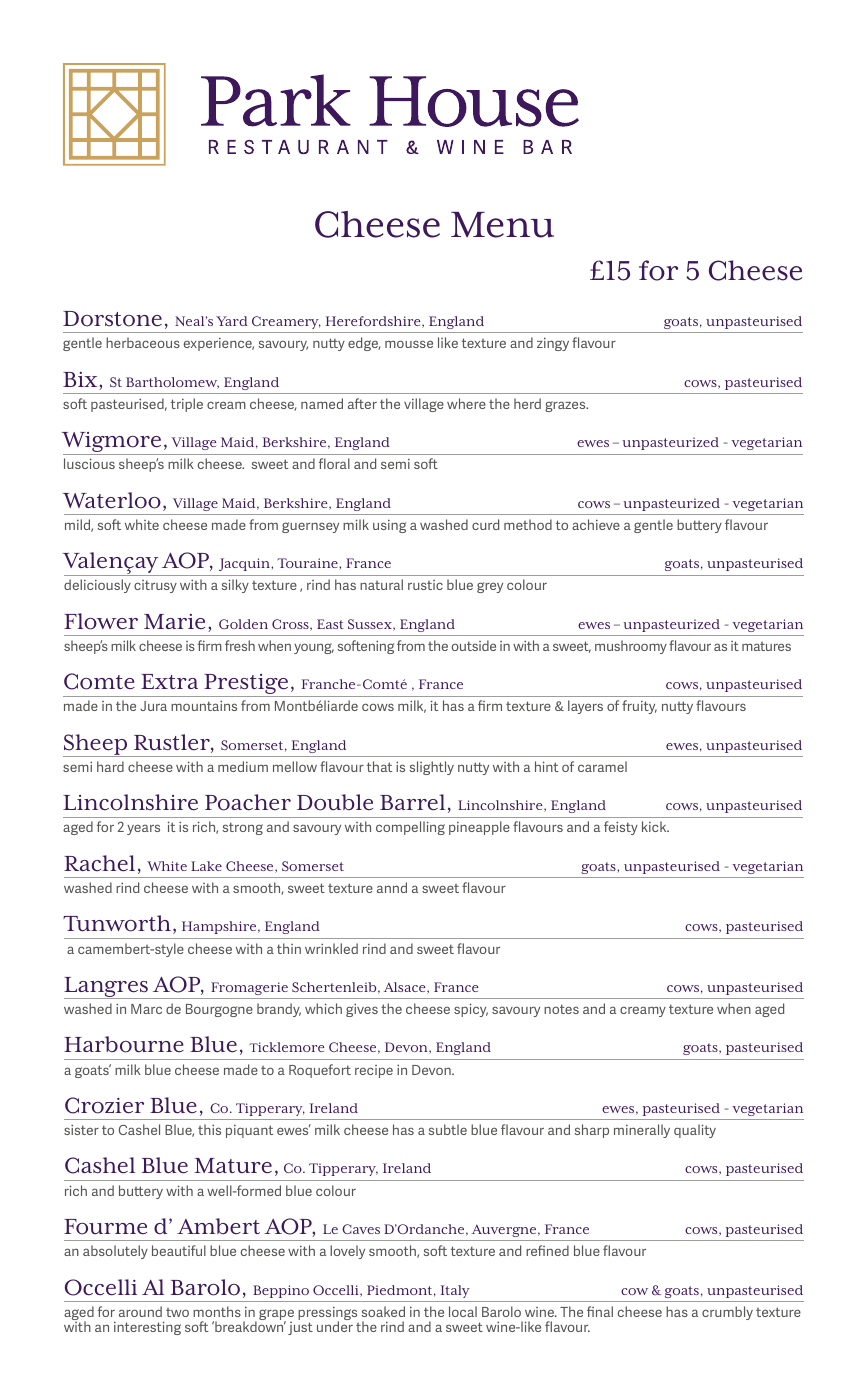 The image size is (868, 1399). What do you see at coordinates (362, 1010) in the screenshot?
I see `gives` at bounding box center [362, 1010].
